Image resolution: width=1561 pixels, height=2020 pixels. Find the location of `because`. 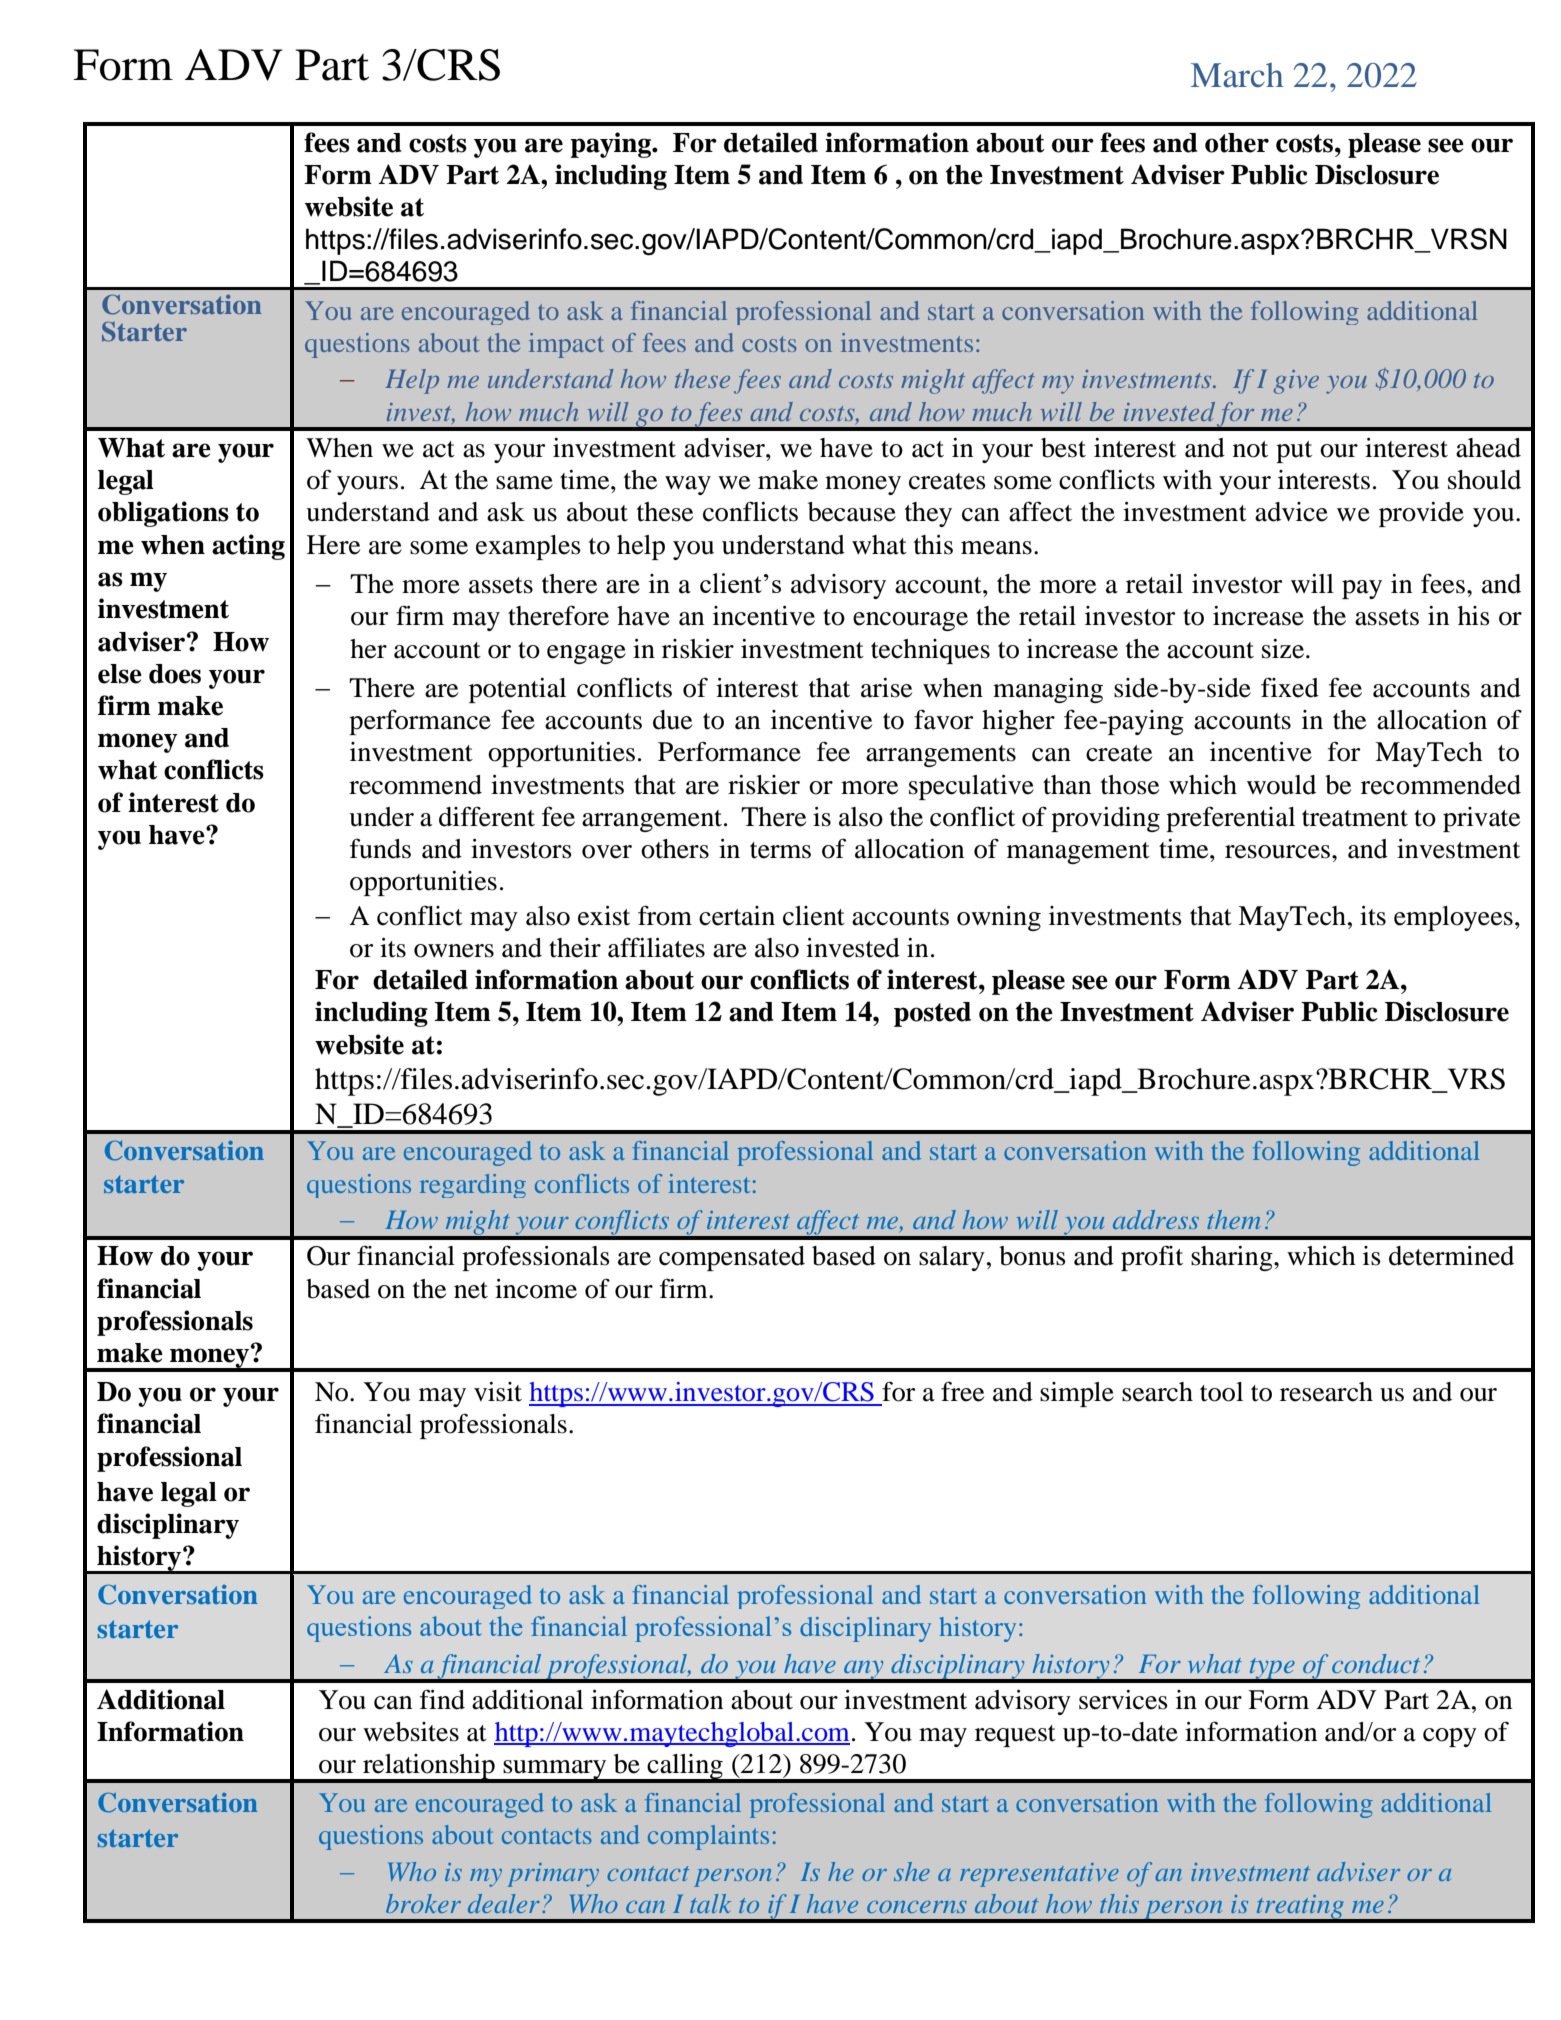

because is located at coordinates (852, 512).
